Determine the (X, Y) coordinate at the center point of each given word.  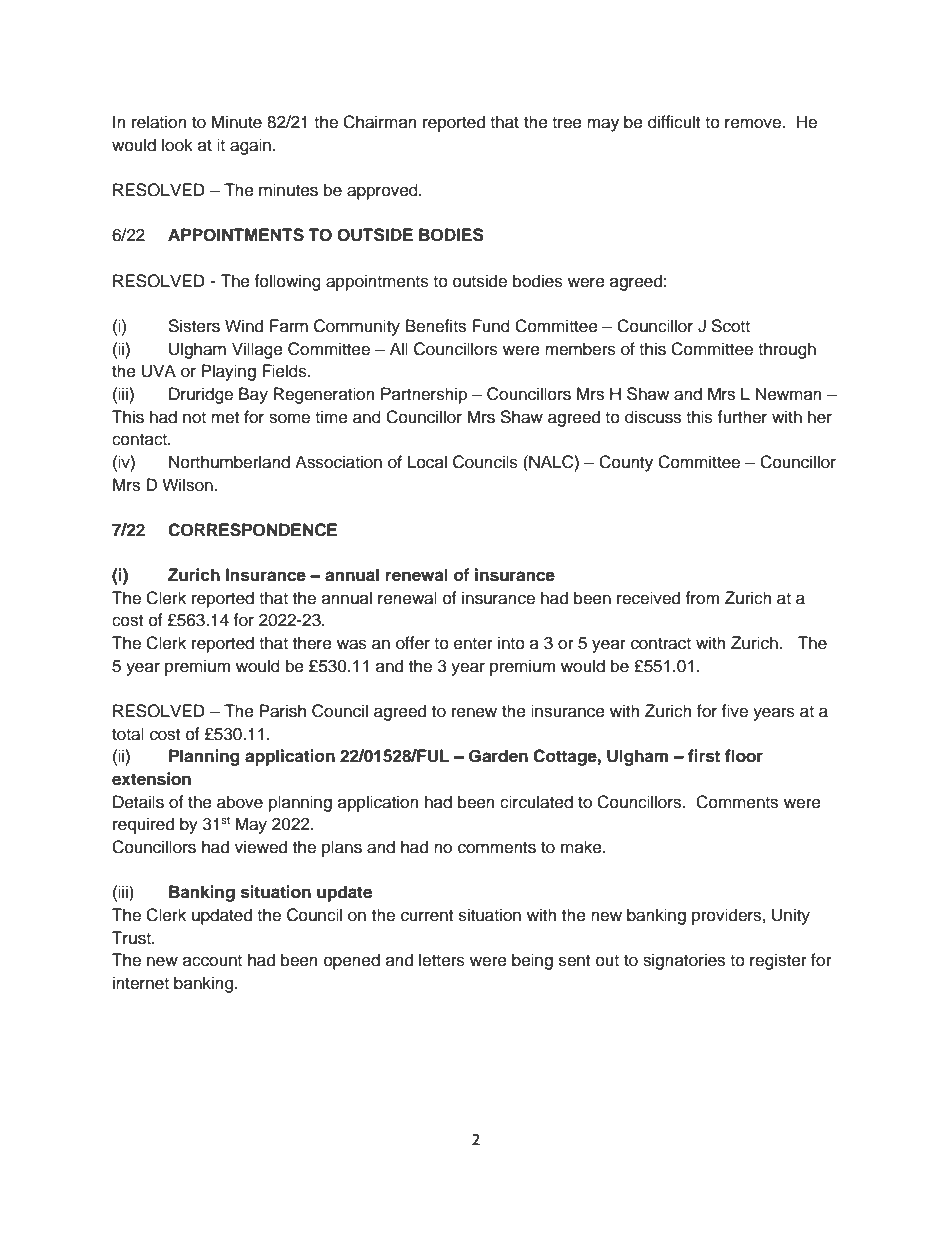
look (177, 145)
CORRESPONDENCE (252, 530)
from (702, 598)
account (212, 961)
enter (473, 644)
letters (442, 960)
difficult (674, 122)
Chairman (380, 122)
